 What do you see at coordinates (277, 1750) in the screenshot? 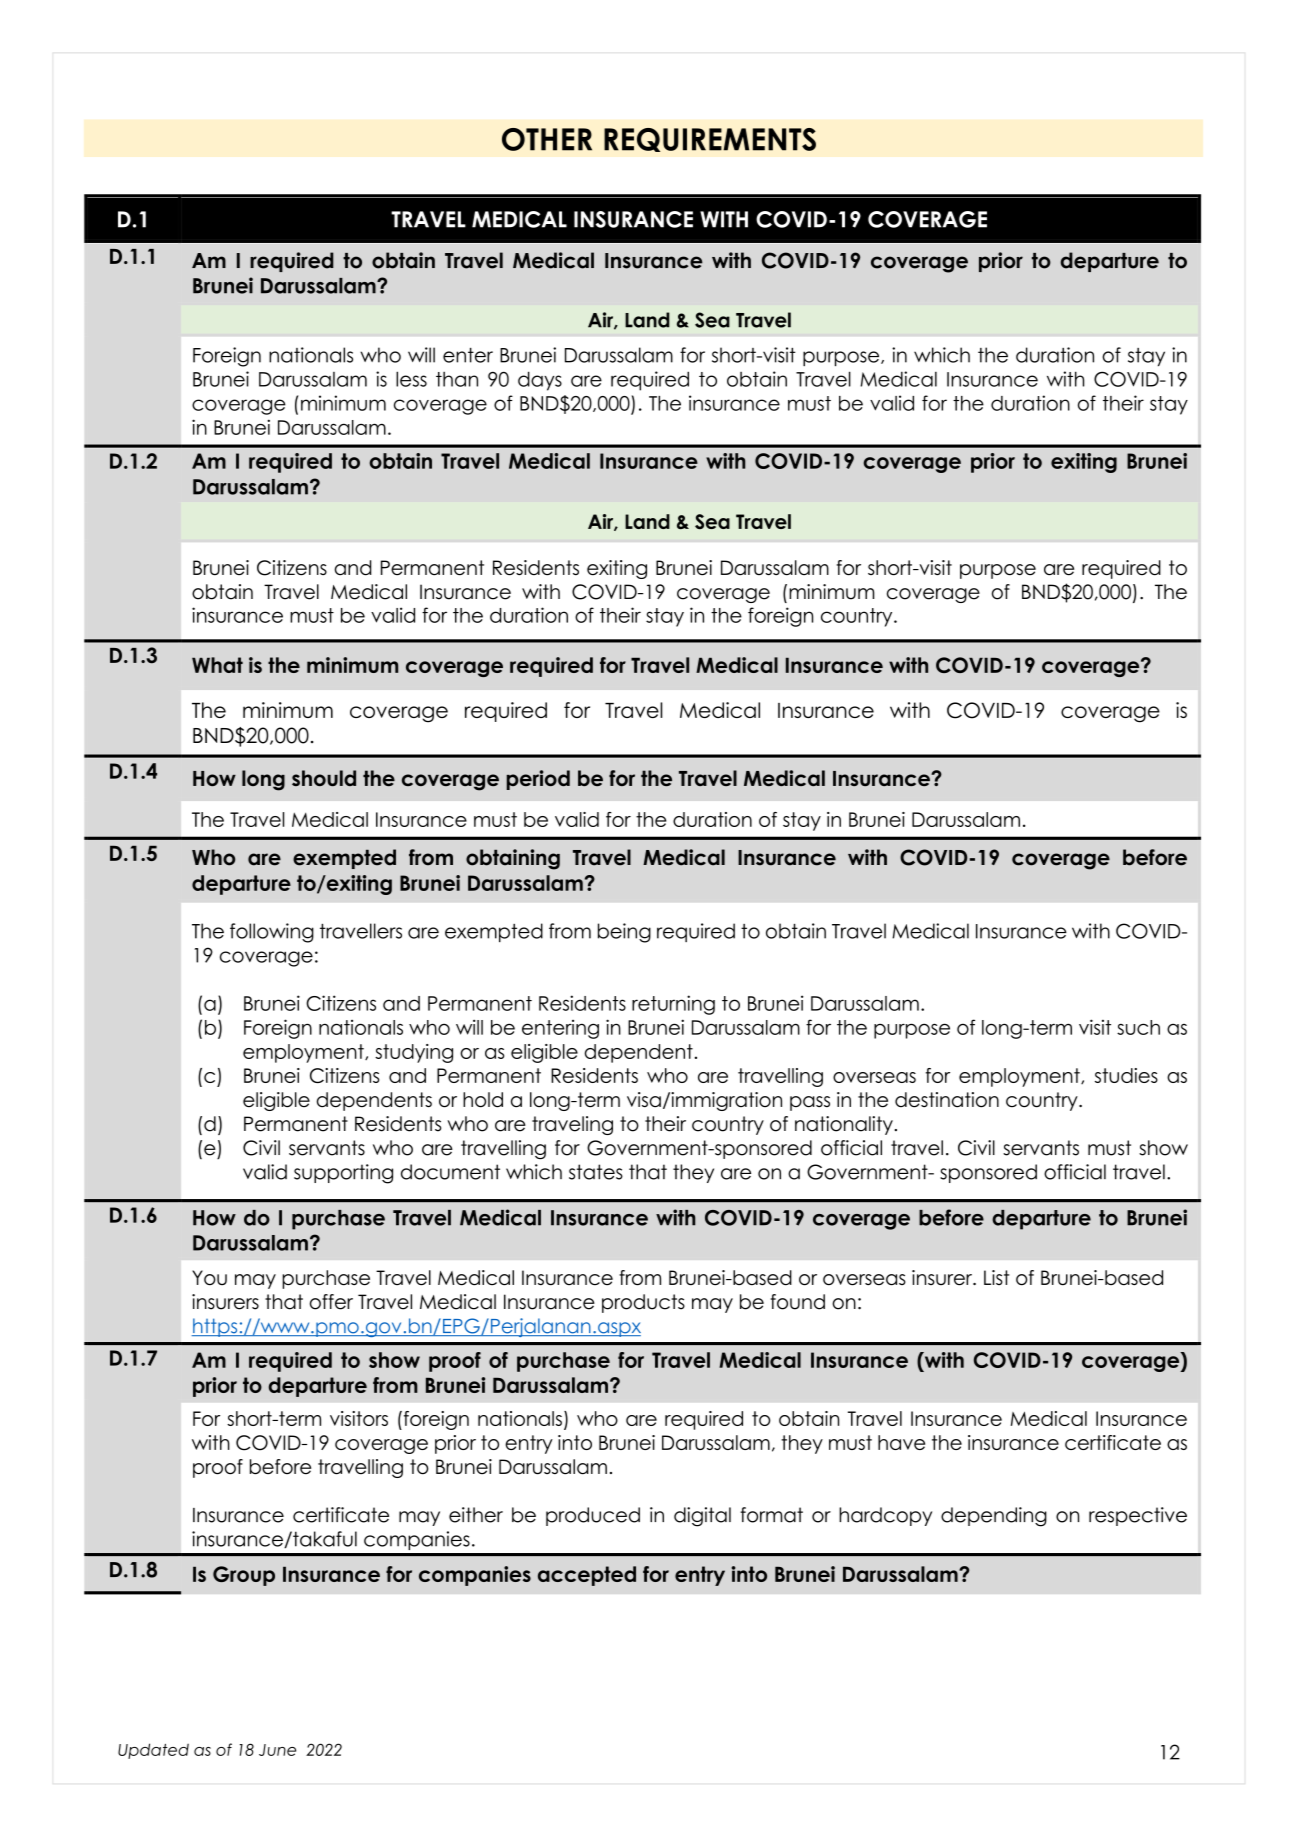
I see `June` at bounding box center [277, 1750].
